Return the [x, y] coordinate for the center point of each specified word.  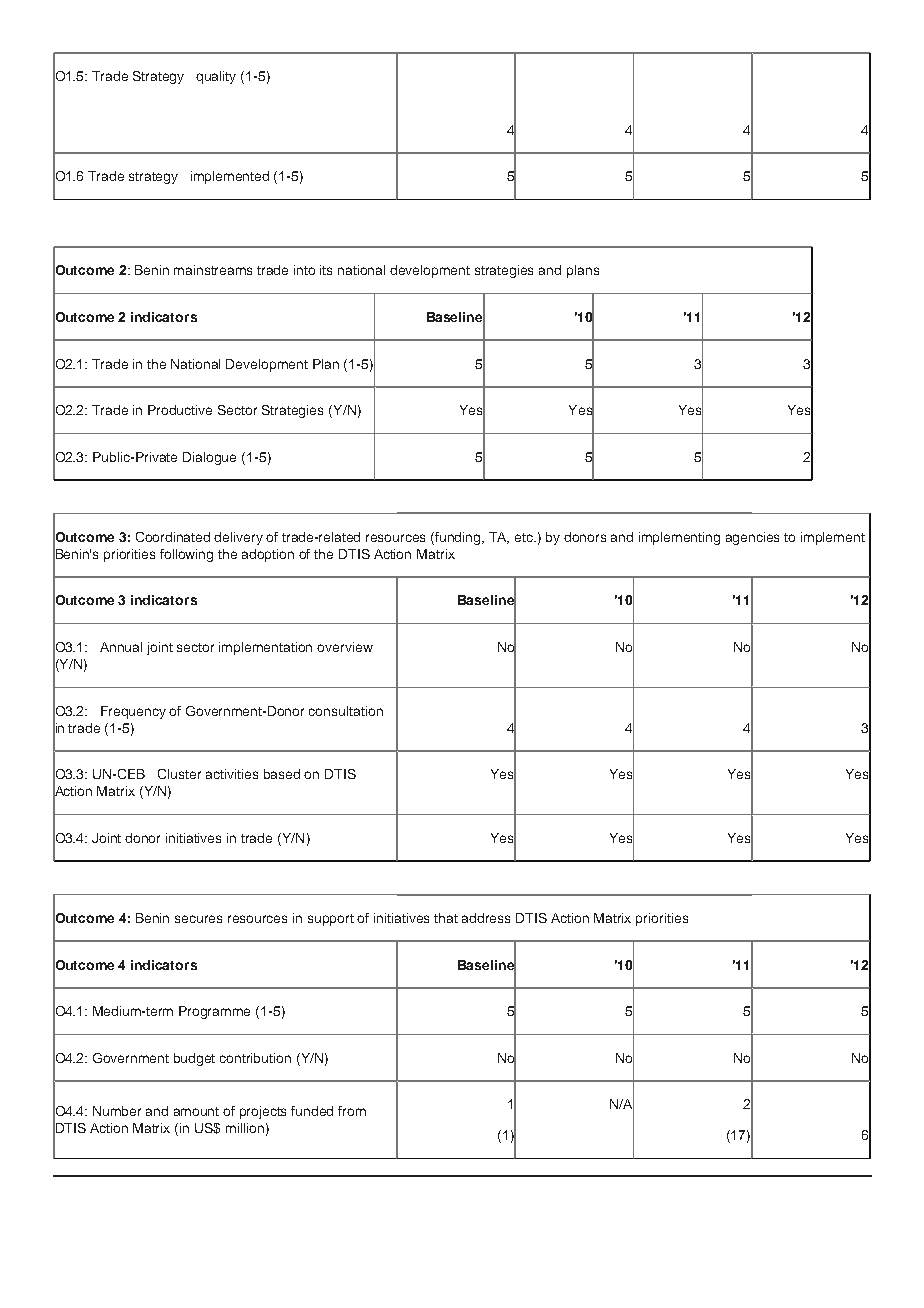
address [486, 918]
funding [459, 538]
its [326, 270]
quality [216, 77]
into [304, 270]
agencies [752, 538]
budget [194, 1059]
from [352, 1111]
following [186, 555]
